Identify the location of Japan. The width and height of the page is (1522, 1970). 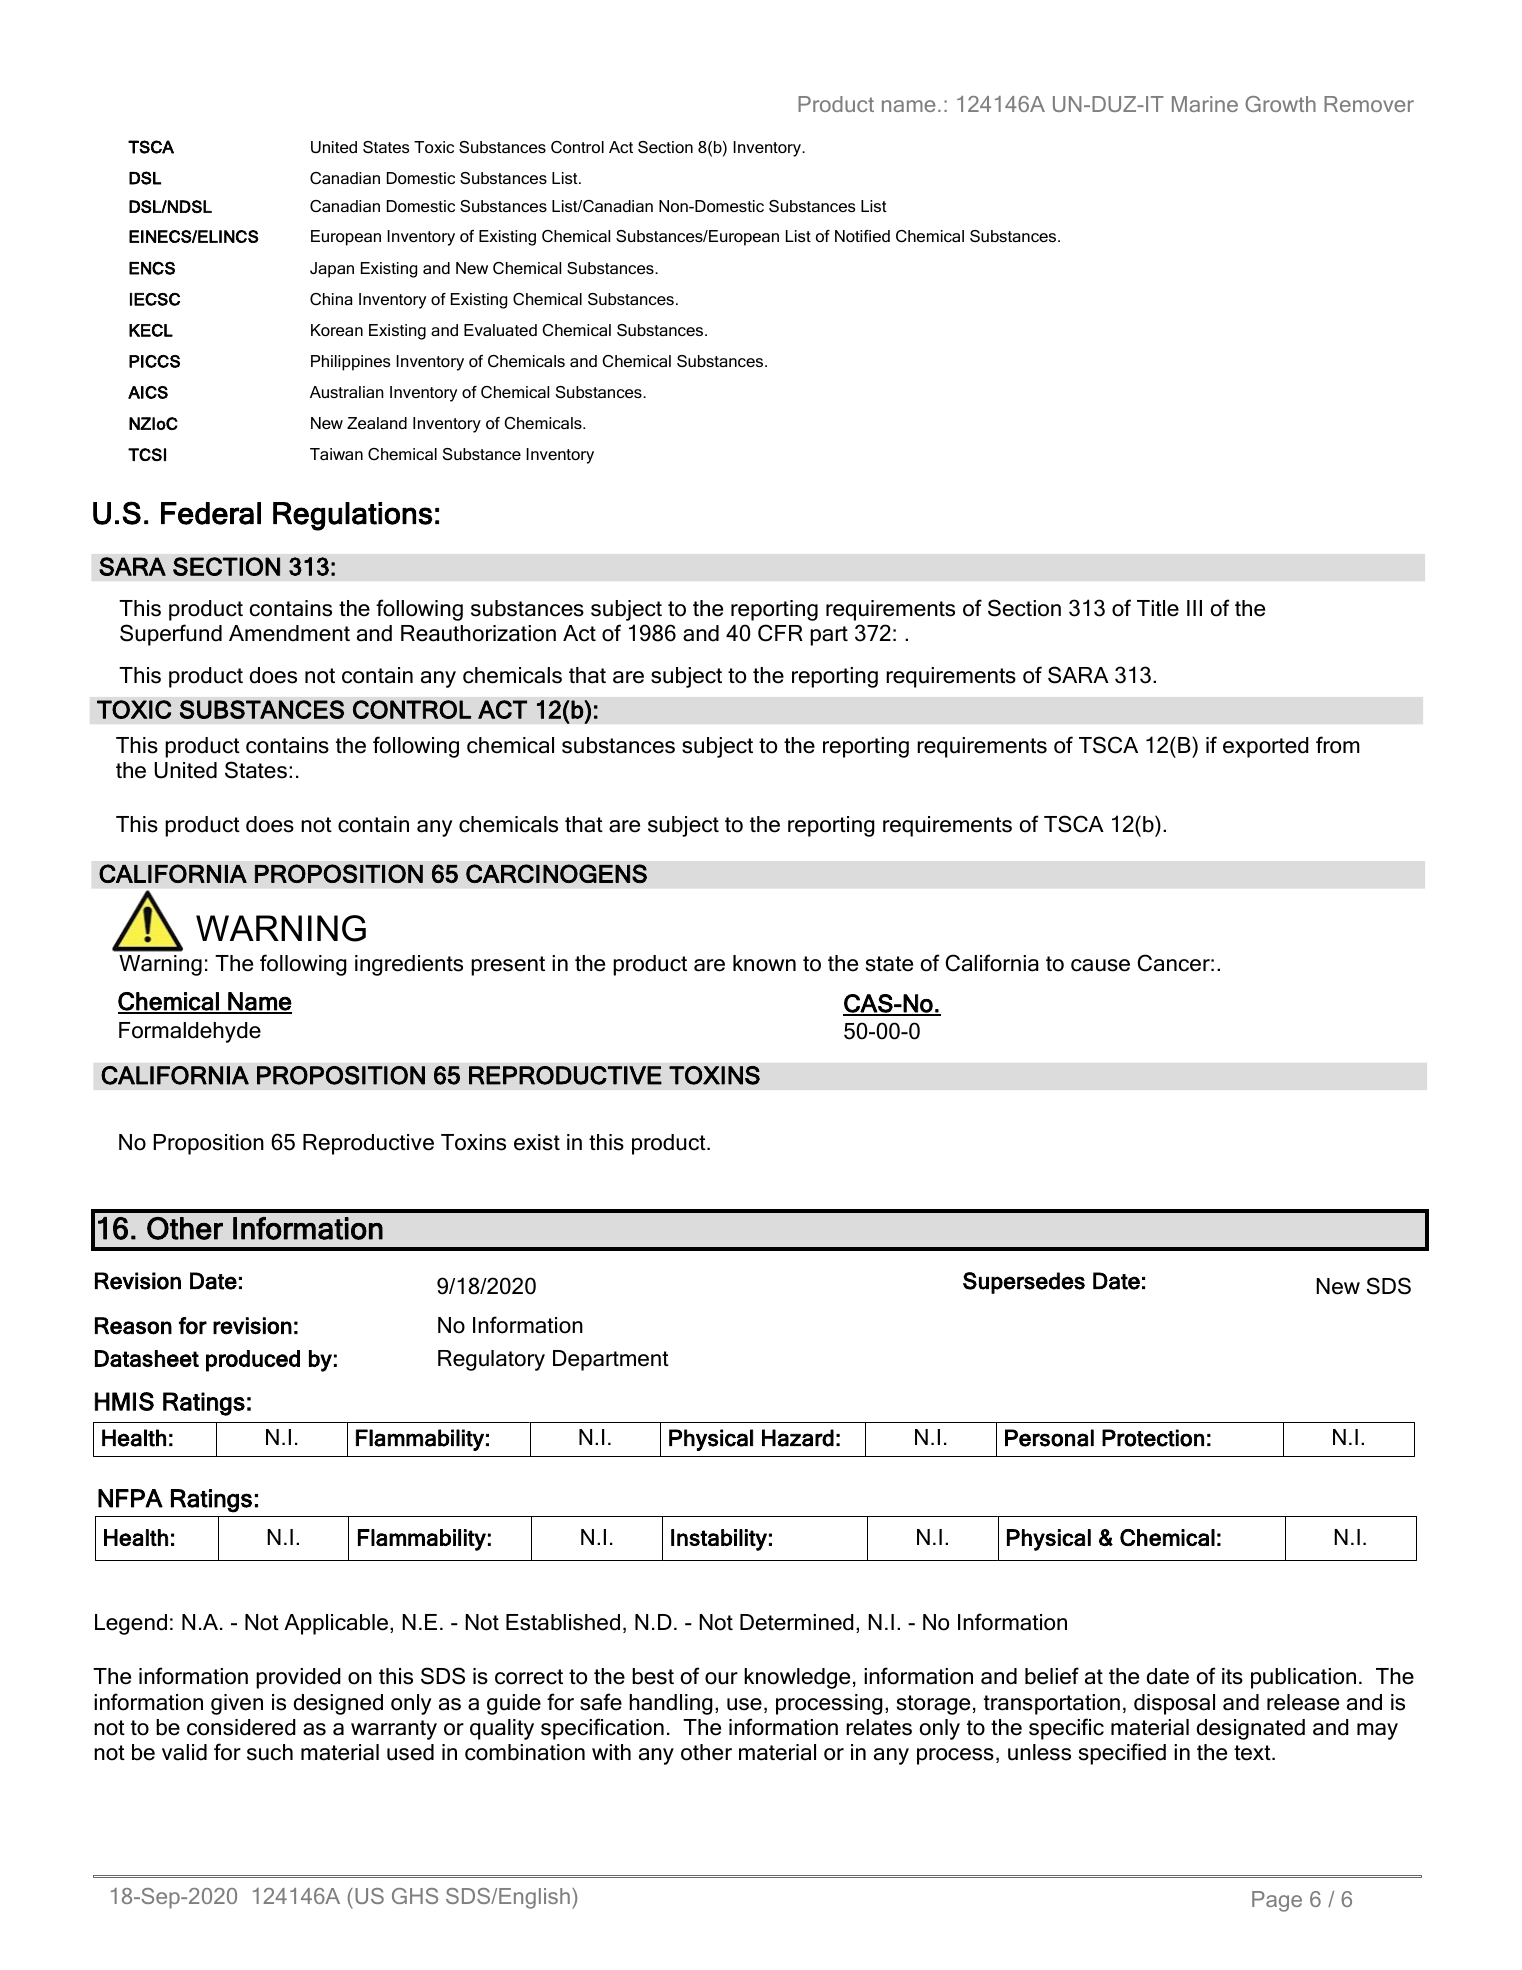
(332, 270).
